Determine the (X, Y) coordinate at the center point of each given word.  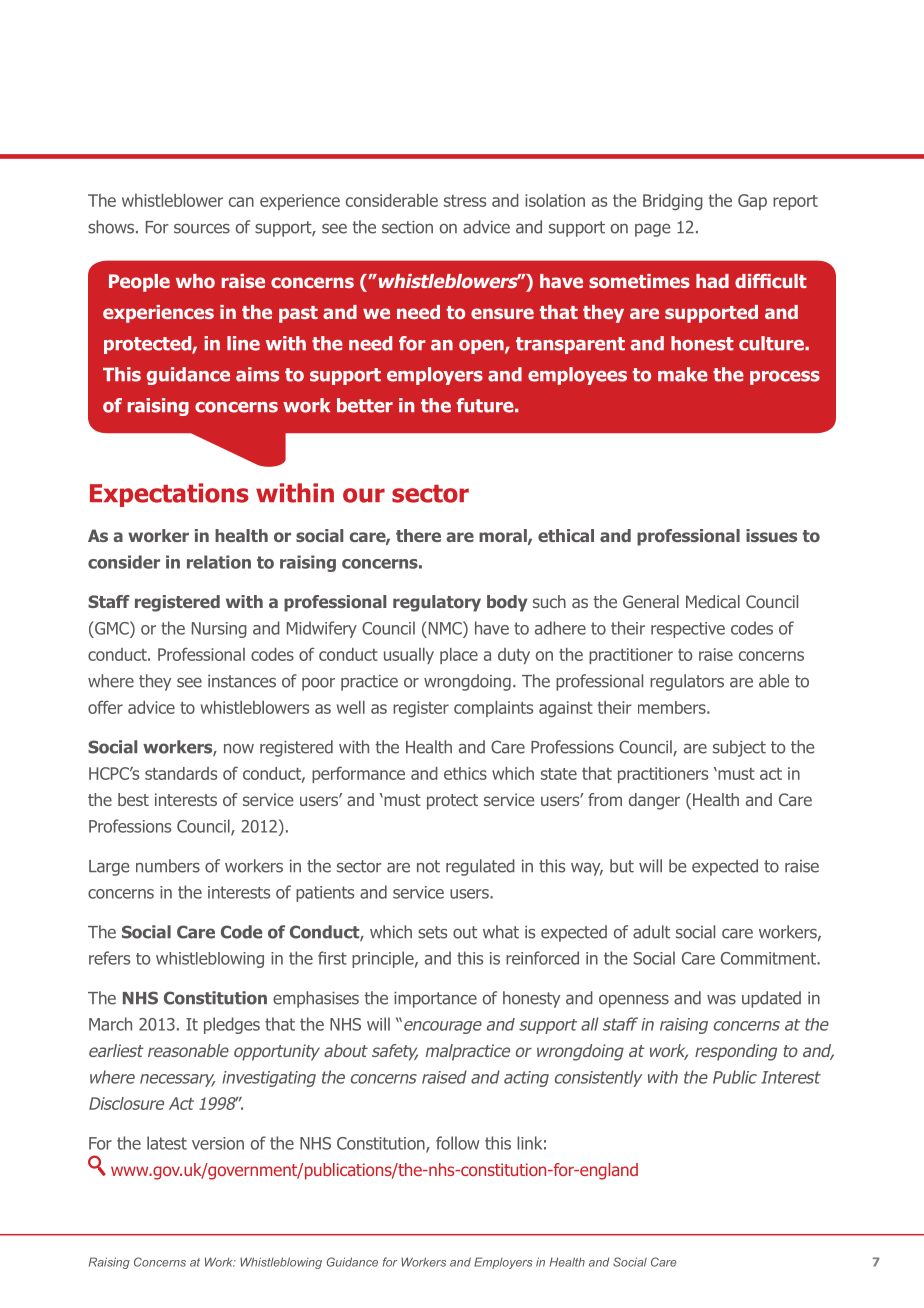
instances (242, 681)
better (365, 405)
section (407, 227)
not (428, 866)
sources (202, 228)
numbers (168, 866)
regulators (687, 682)
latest (167, 1143)
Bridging (673, 202)
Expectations (169, 495)
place (459, 656)
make (683, 374)
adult (651, 932)
